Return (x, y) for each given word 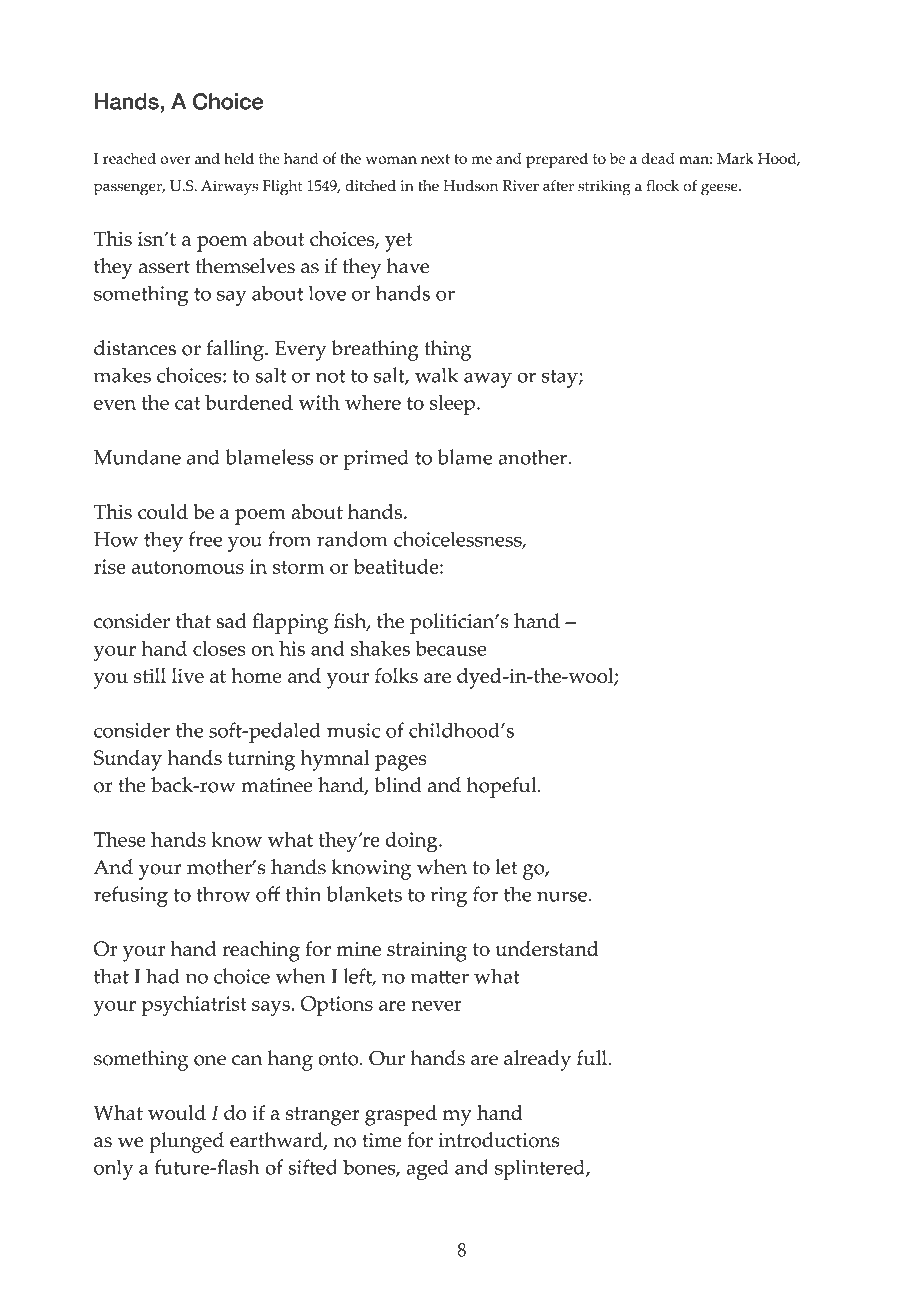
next (435, 159)
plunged (186, 1142)
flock (663, 186)
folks (396, 676)
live (188, 675)
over (175, 160)
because (450, 648)
